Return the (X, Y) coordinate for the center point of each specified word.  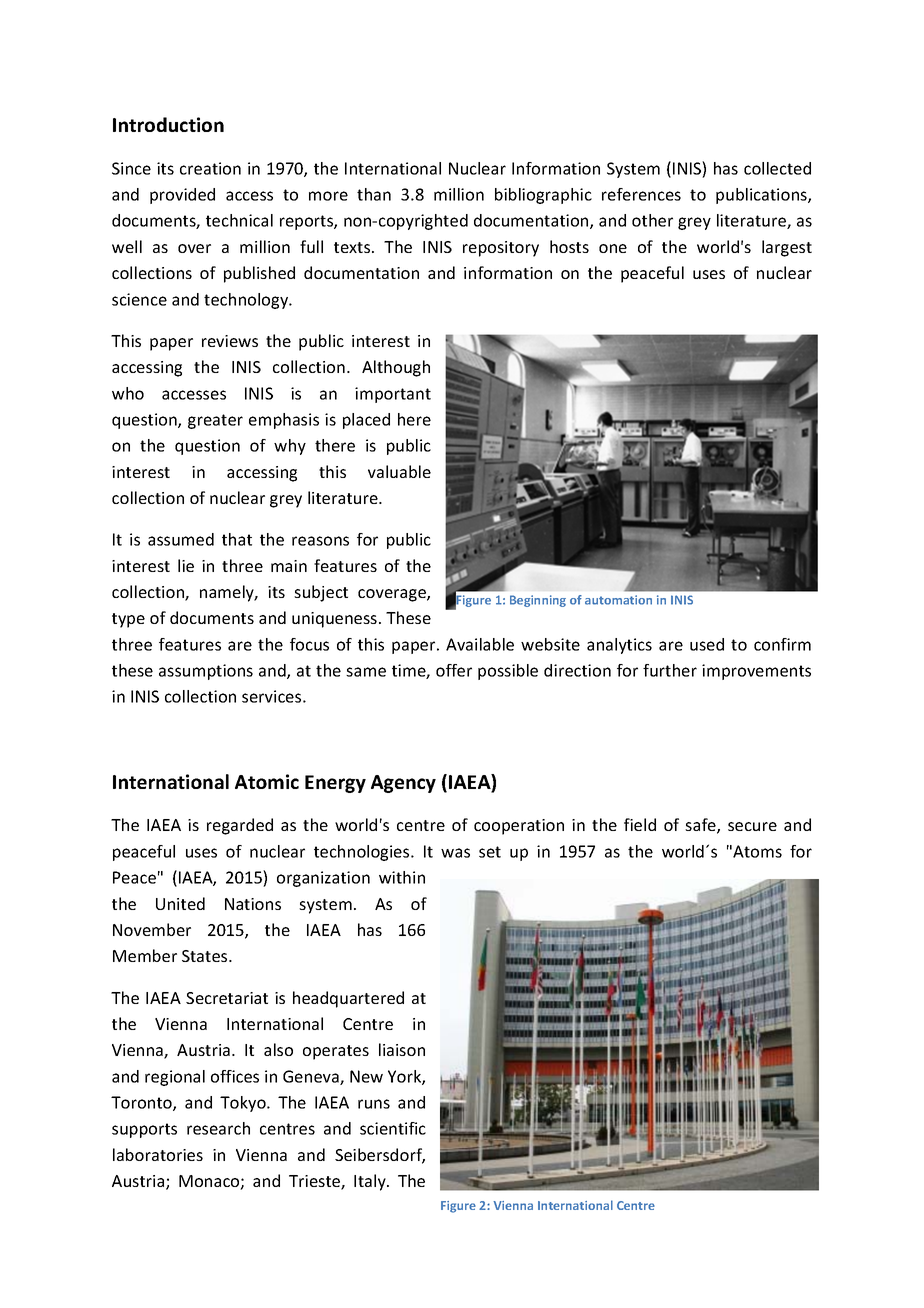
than (374, 194)
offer (454, 670)
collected (777, 168)
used (707, 644)
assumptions (206, 672)
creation (210, 168)
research (218, 1128)
